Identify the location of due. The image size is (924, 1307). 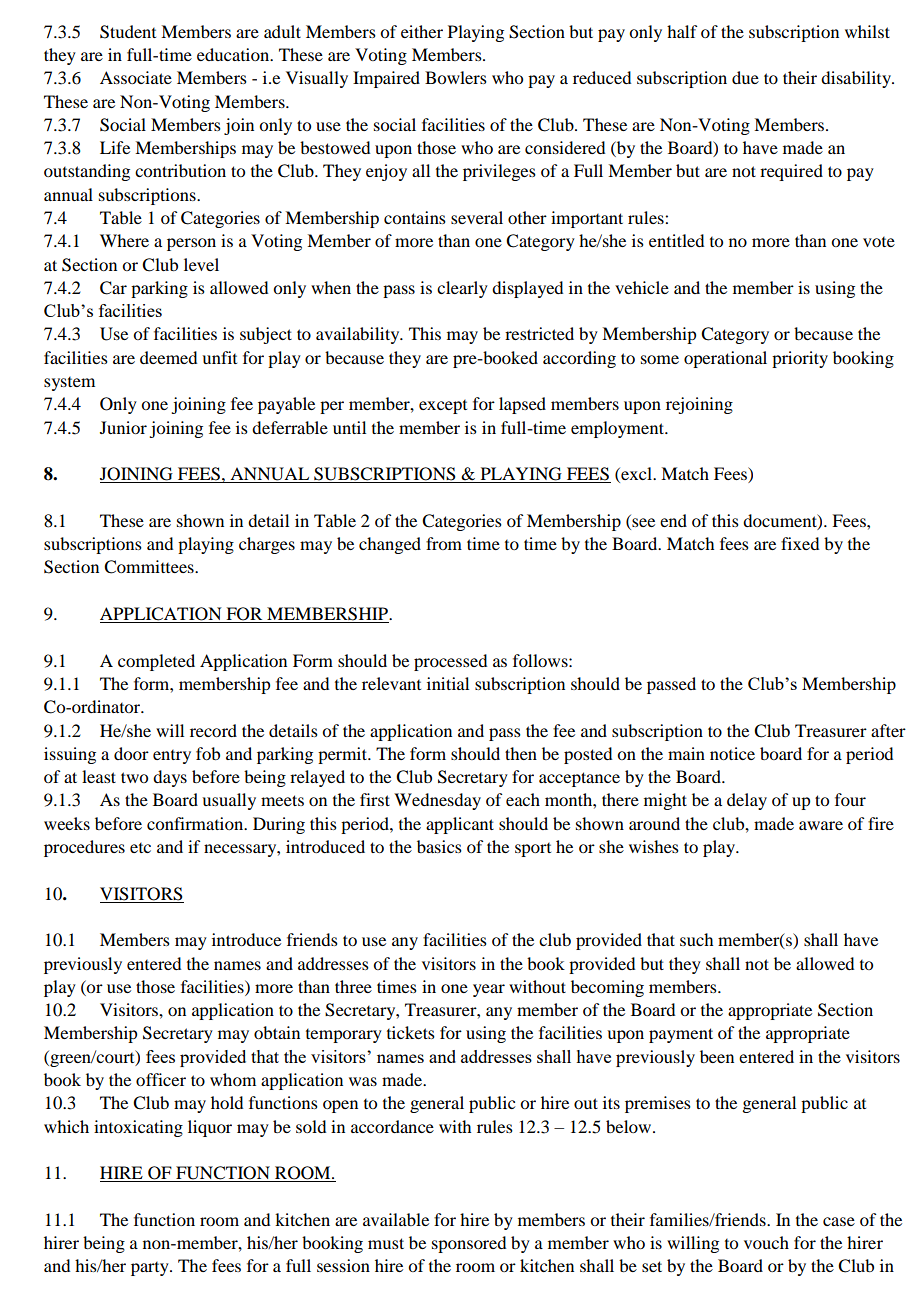
(745, 77).
